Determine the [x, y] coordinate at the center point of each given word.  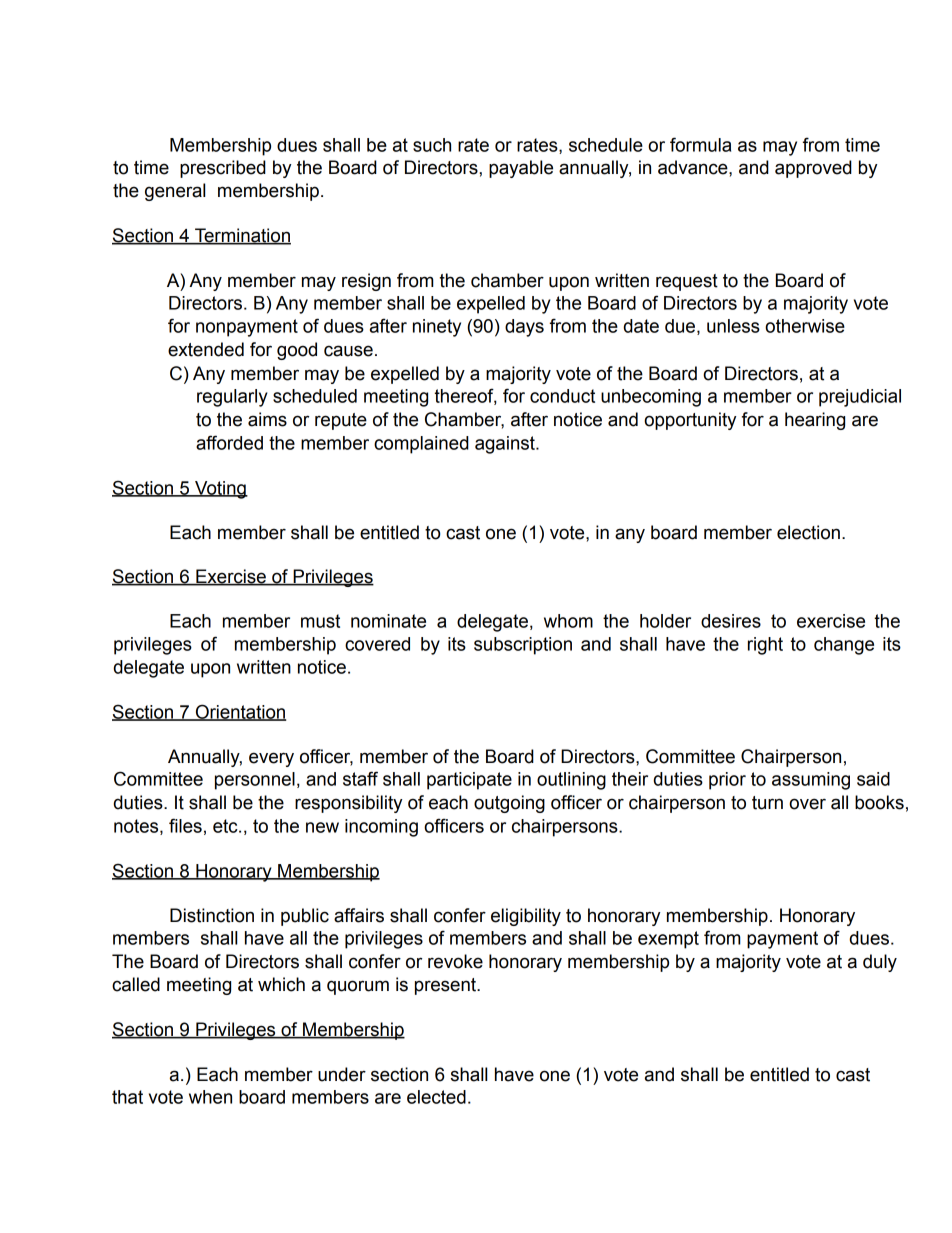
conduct [562, 396]
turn [767, 803]
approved [813, 169]
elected [436, 1097]
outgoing [509, 804]
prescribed [223, 169]
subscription [523, 646]
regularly [232, 398]
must [320, 621]
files [185, 825]
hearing [815, 421]
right [765, 646]
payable [521, 169]
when [210, 1097]
